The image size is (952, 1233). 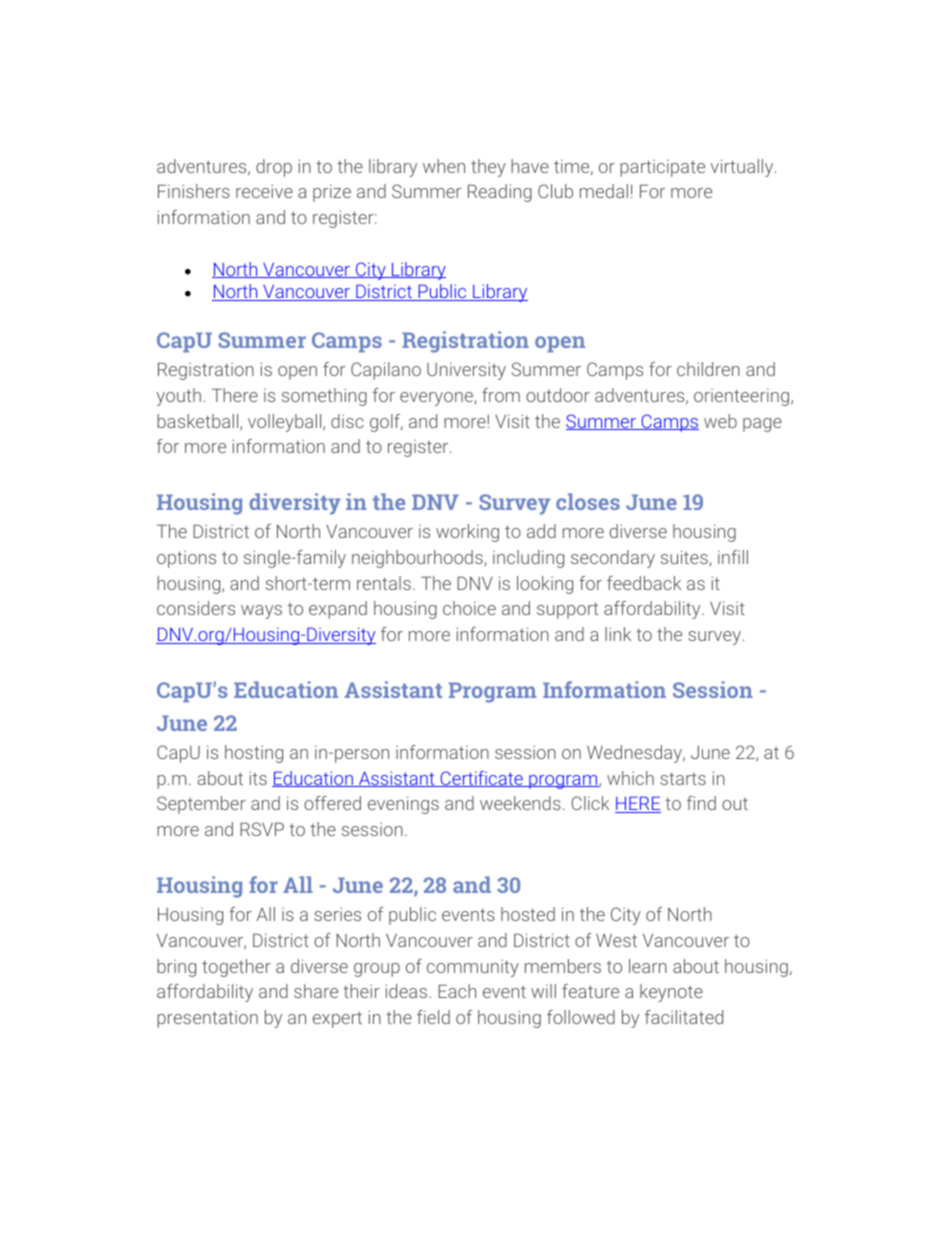 What do you see at coordinates (685, 558) in the screenshot?
I see `suites` at bounding box center [685, 558].
